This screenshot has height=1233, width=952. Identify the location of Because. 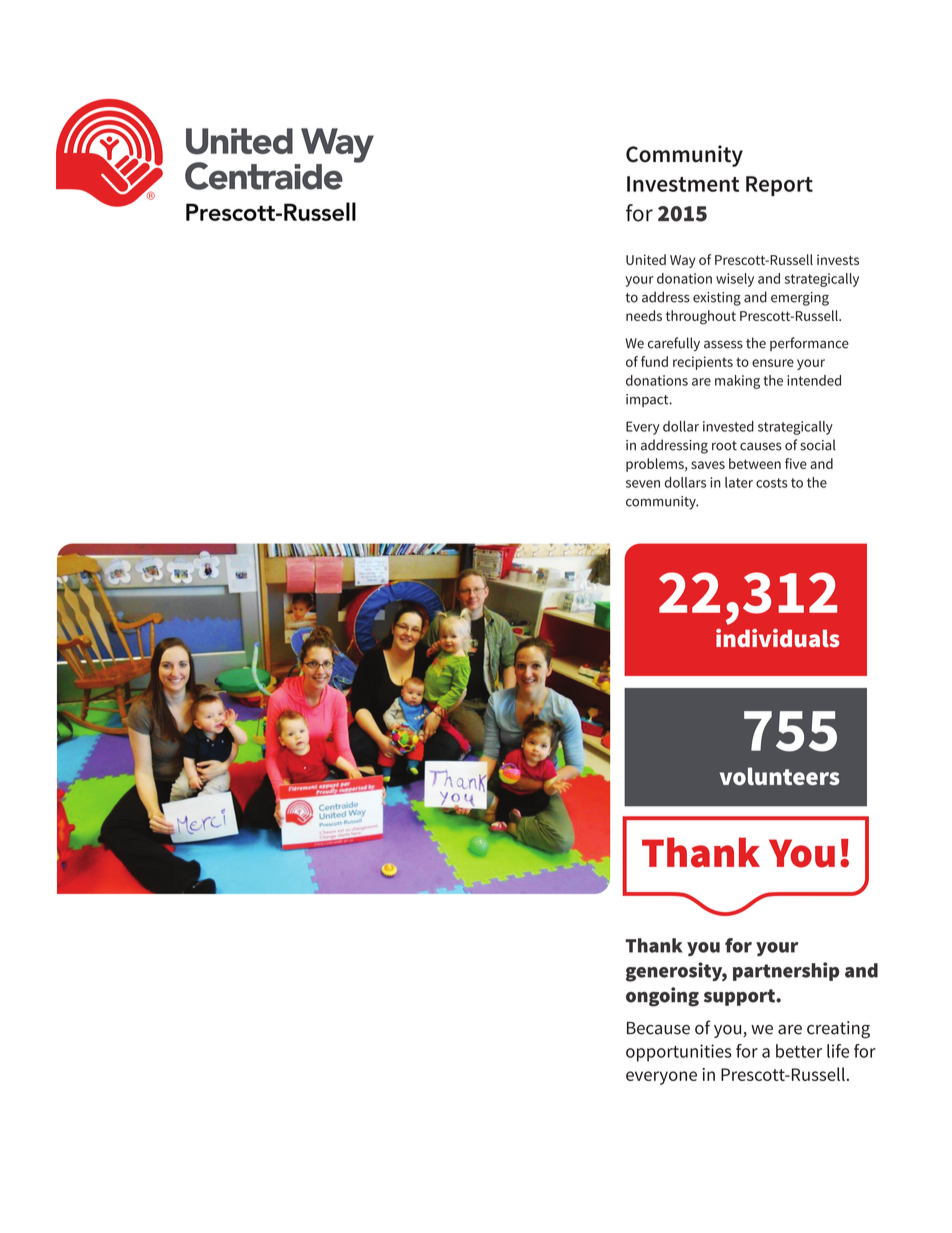
(658, 1028).
